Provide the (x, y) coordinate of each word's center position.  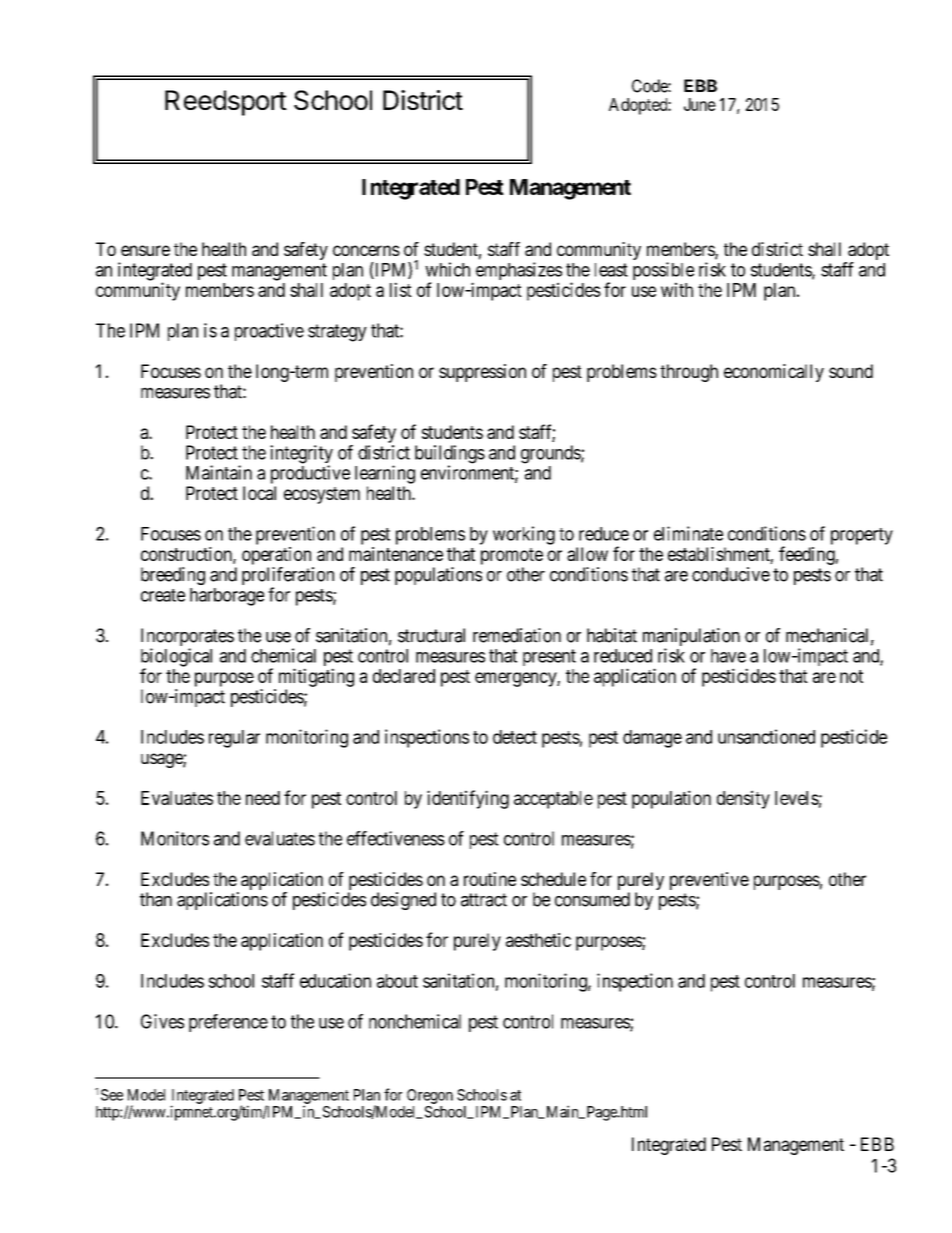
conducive (731, 574)
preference (228, 1023)
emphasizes (519, 272)
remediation (517, 635)
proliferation (288, 577)
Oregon (430, 1096)
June (700, 104)
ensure (145, 250)
